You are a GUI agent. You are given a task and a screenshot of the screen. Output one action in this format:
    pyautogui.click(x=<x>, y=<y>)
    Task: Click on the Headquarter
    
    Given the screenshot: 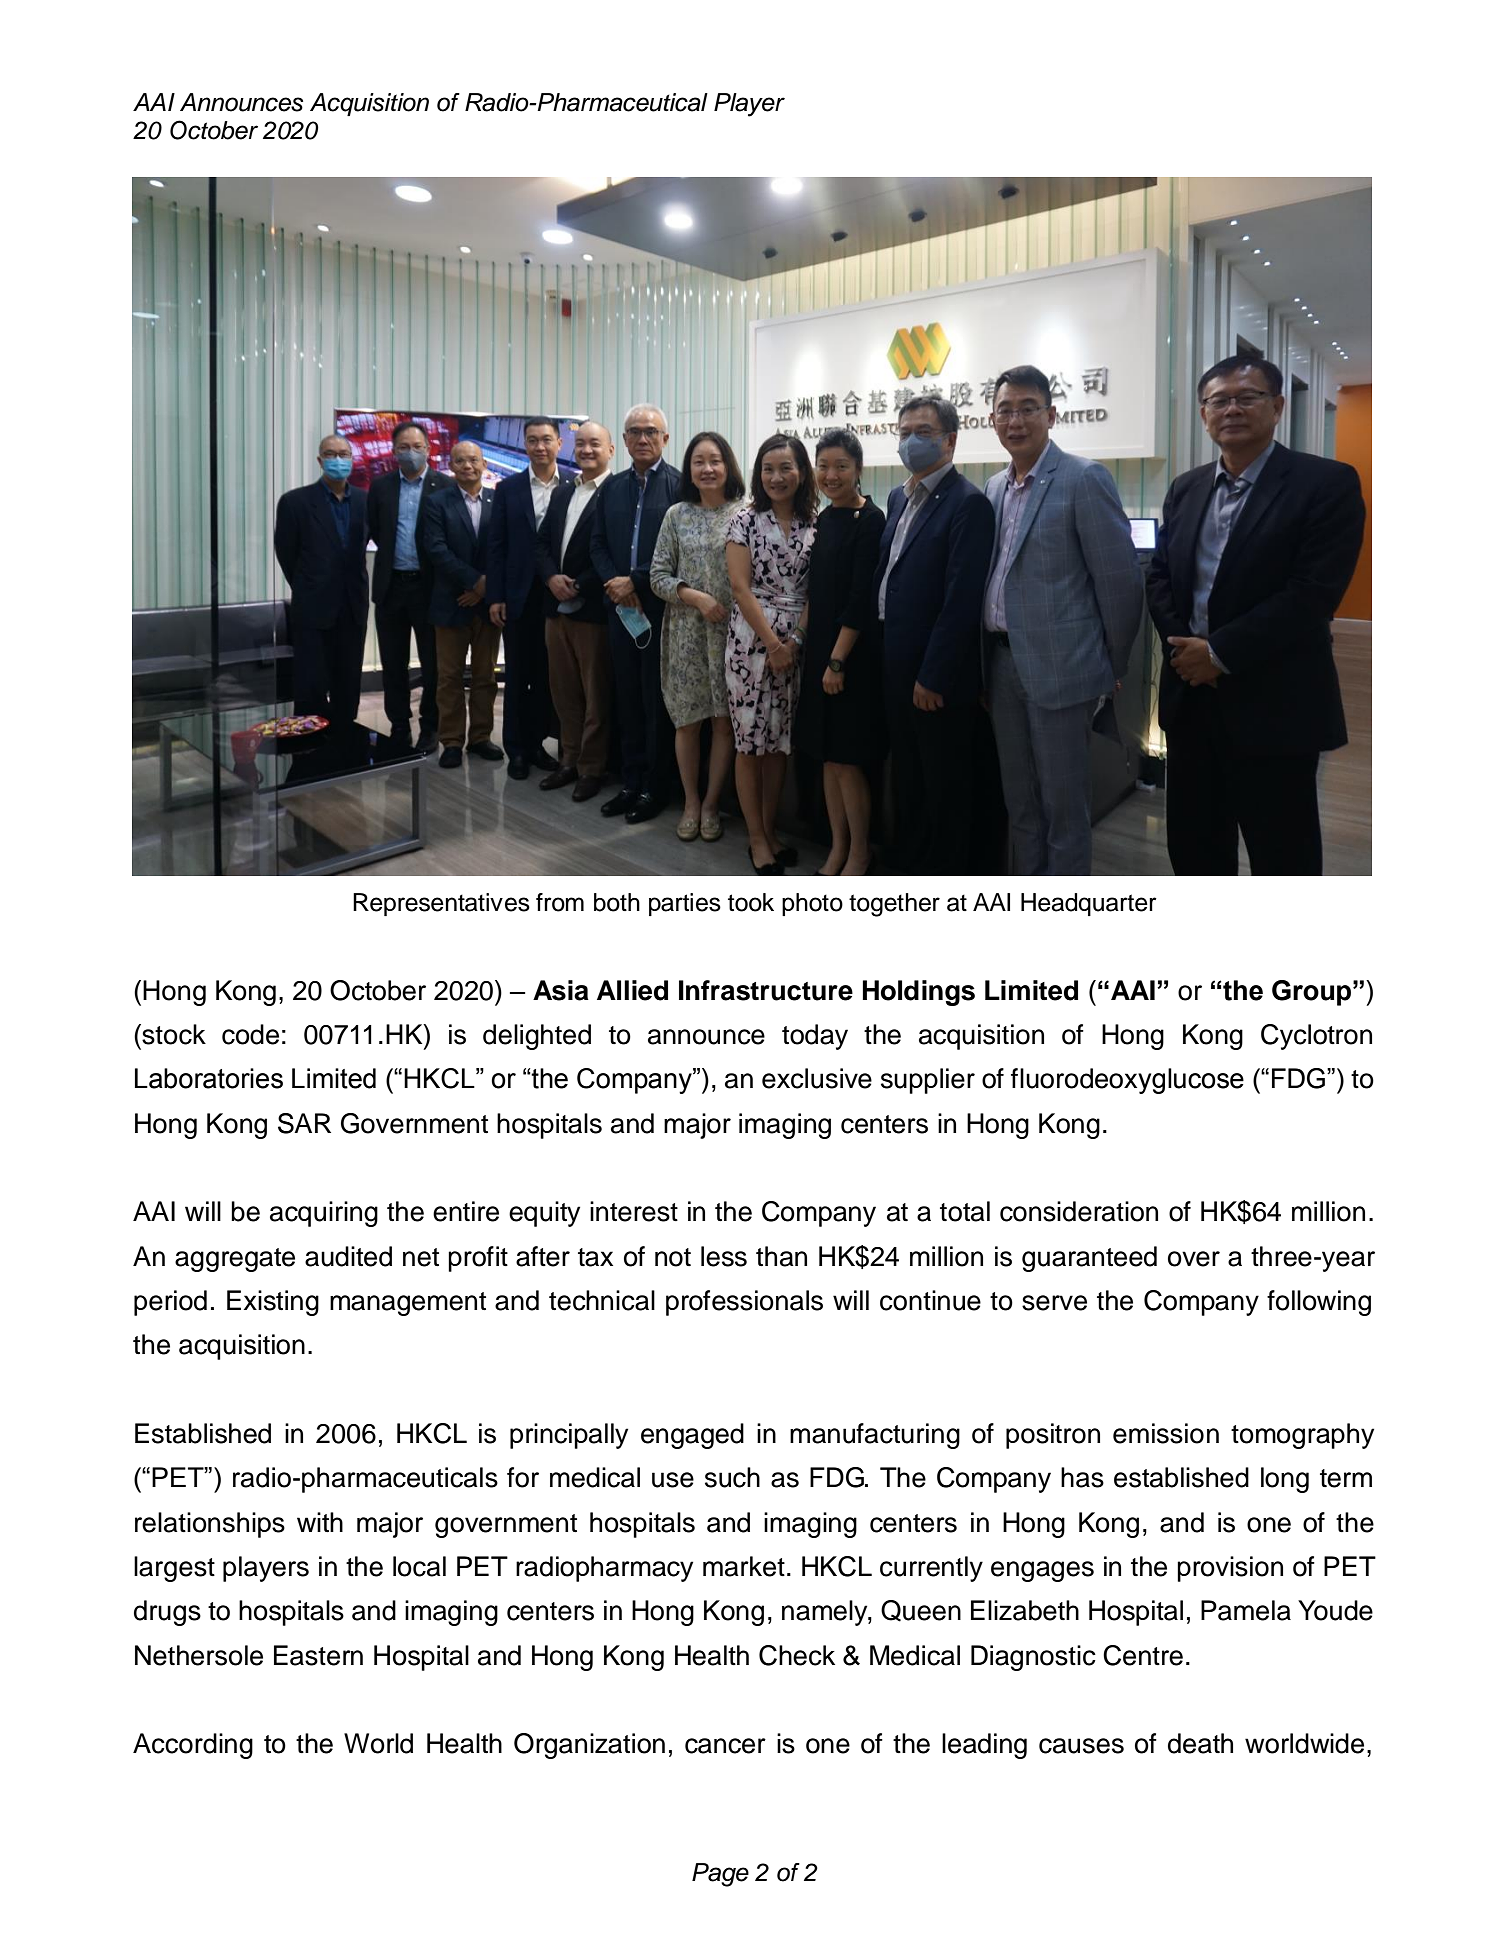 What is the action you would take?
    pyautogui.click(x=1089, y=904)
